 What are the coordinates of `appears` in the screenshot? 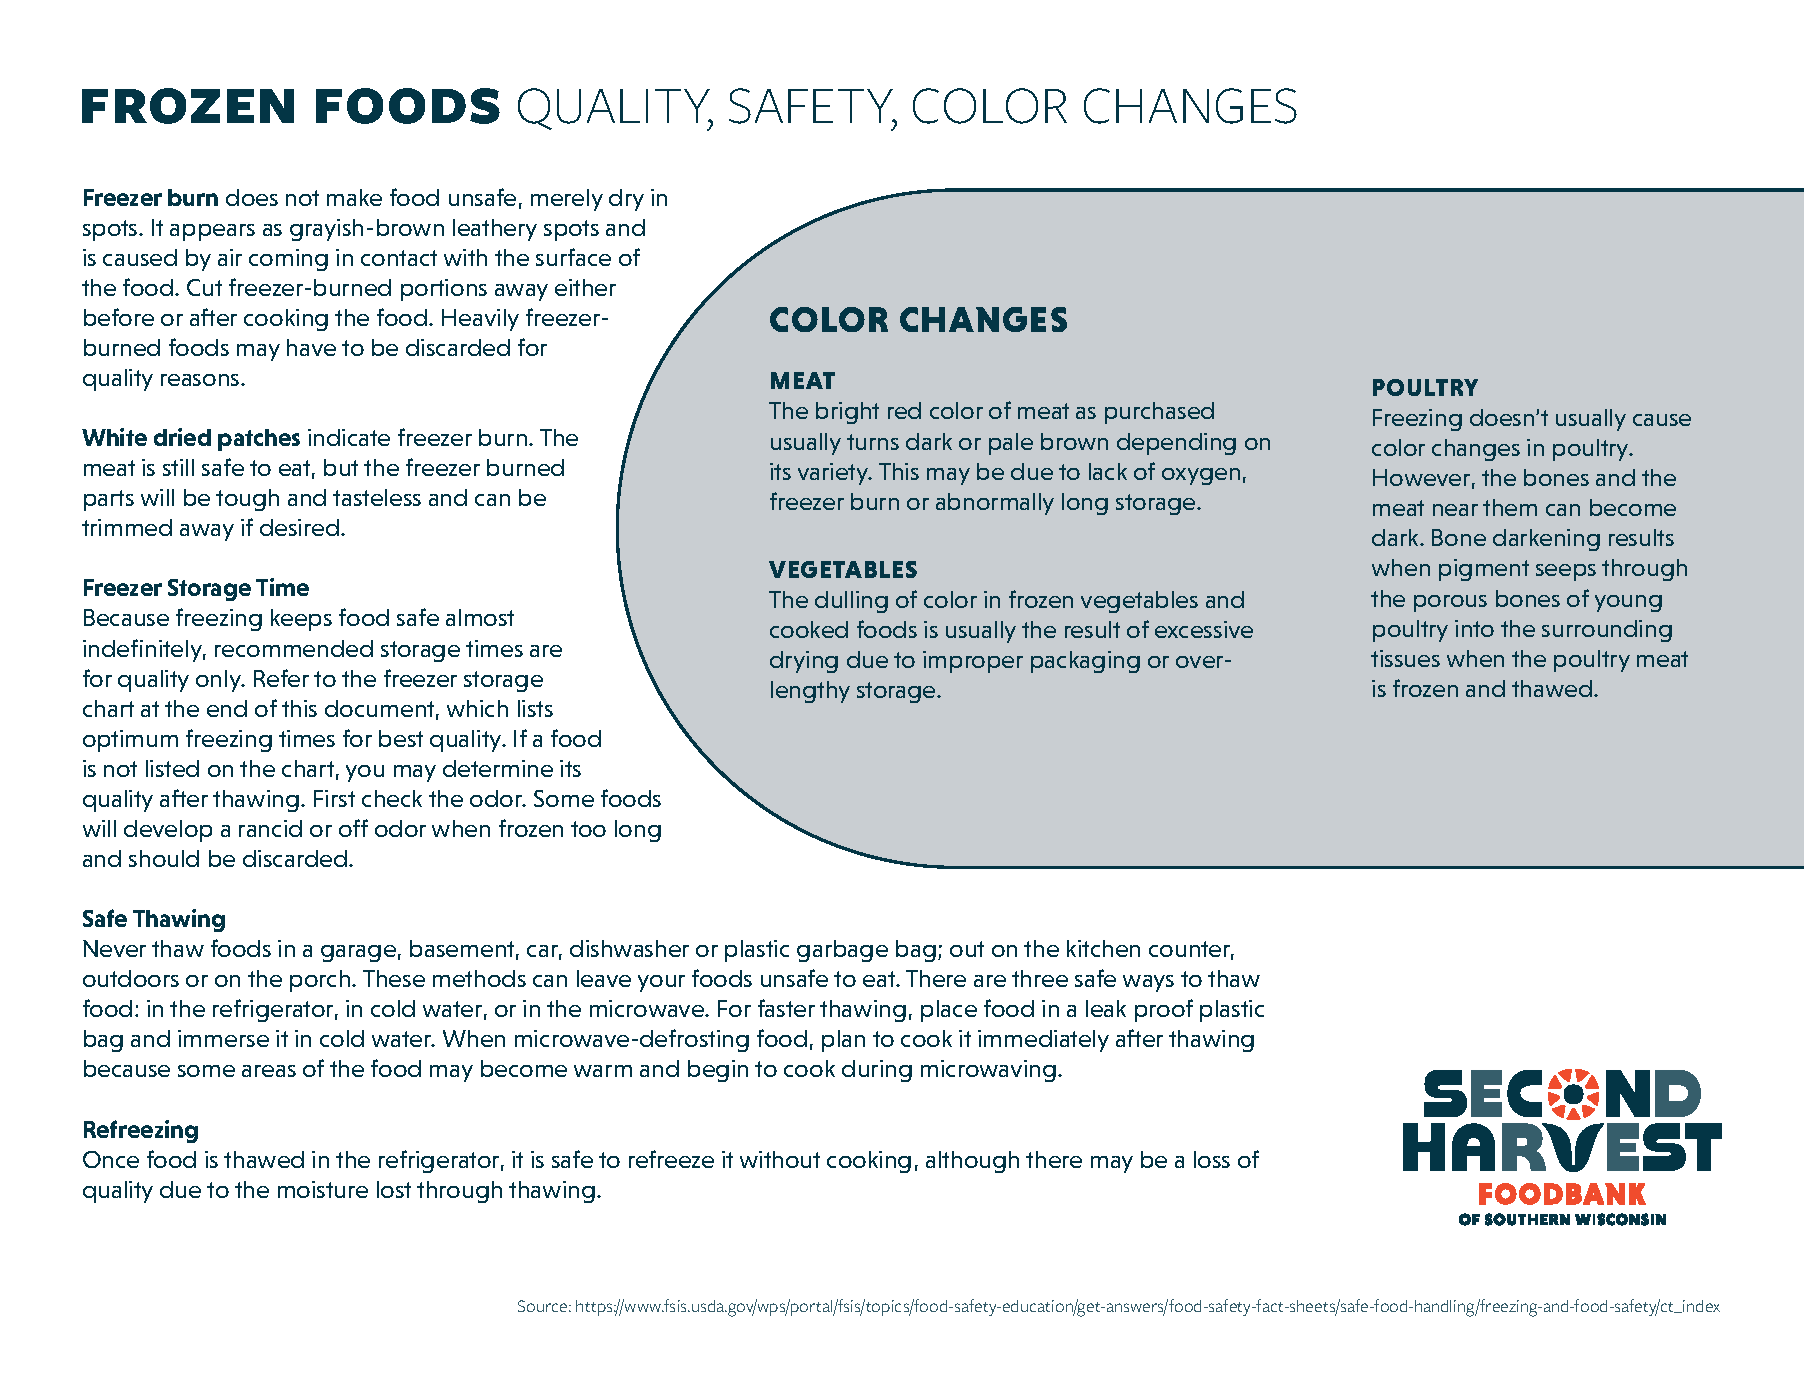 It's located at (212, 232).
